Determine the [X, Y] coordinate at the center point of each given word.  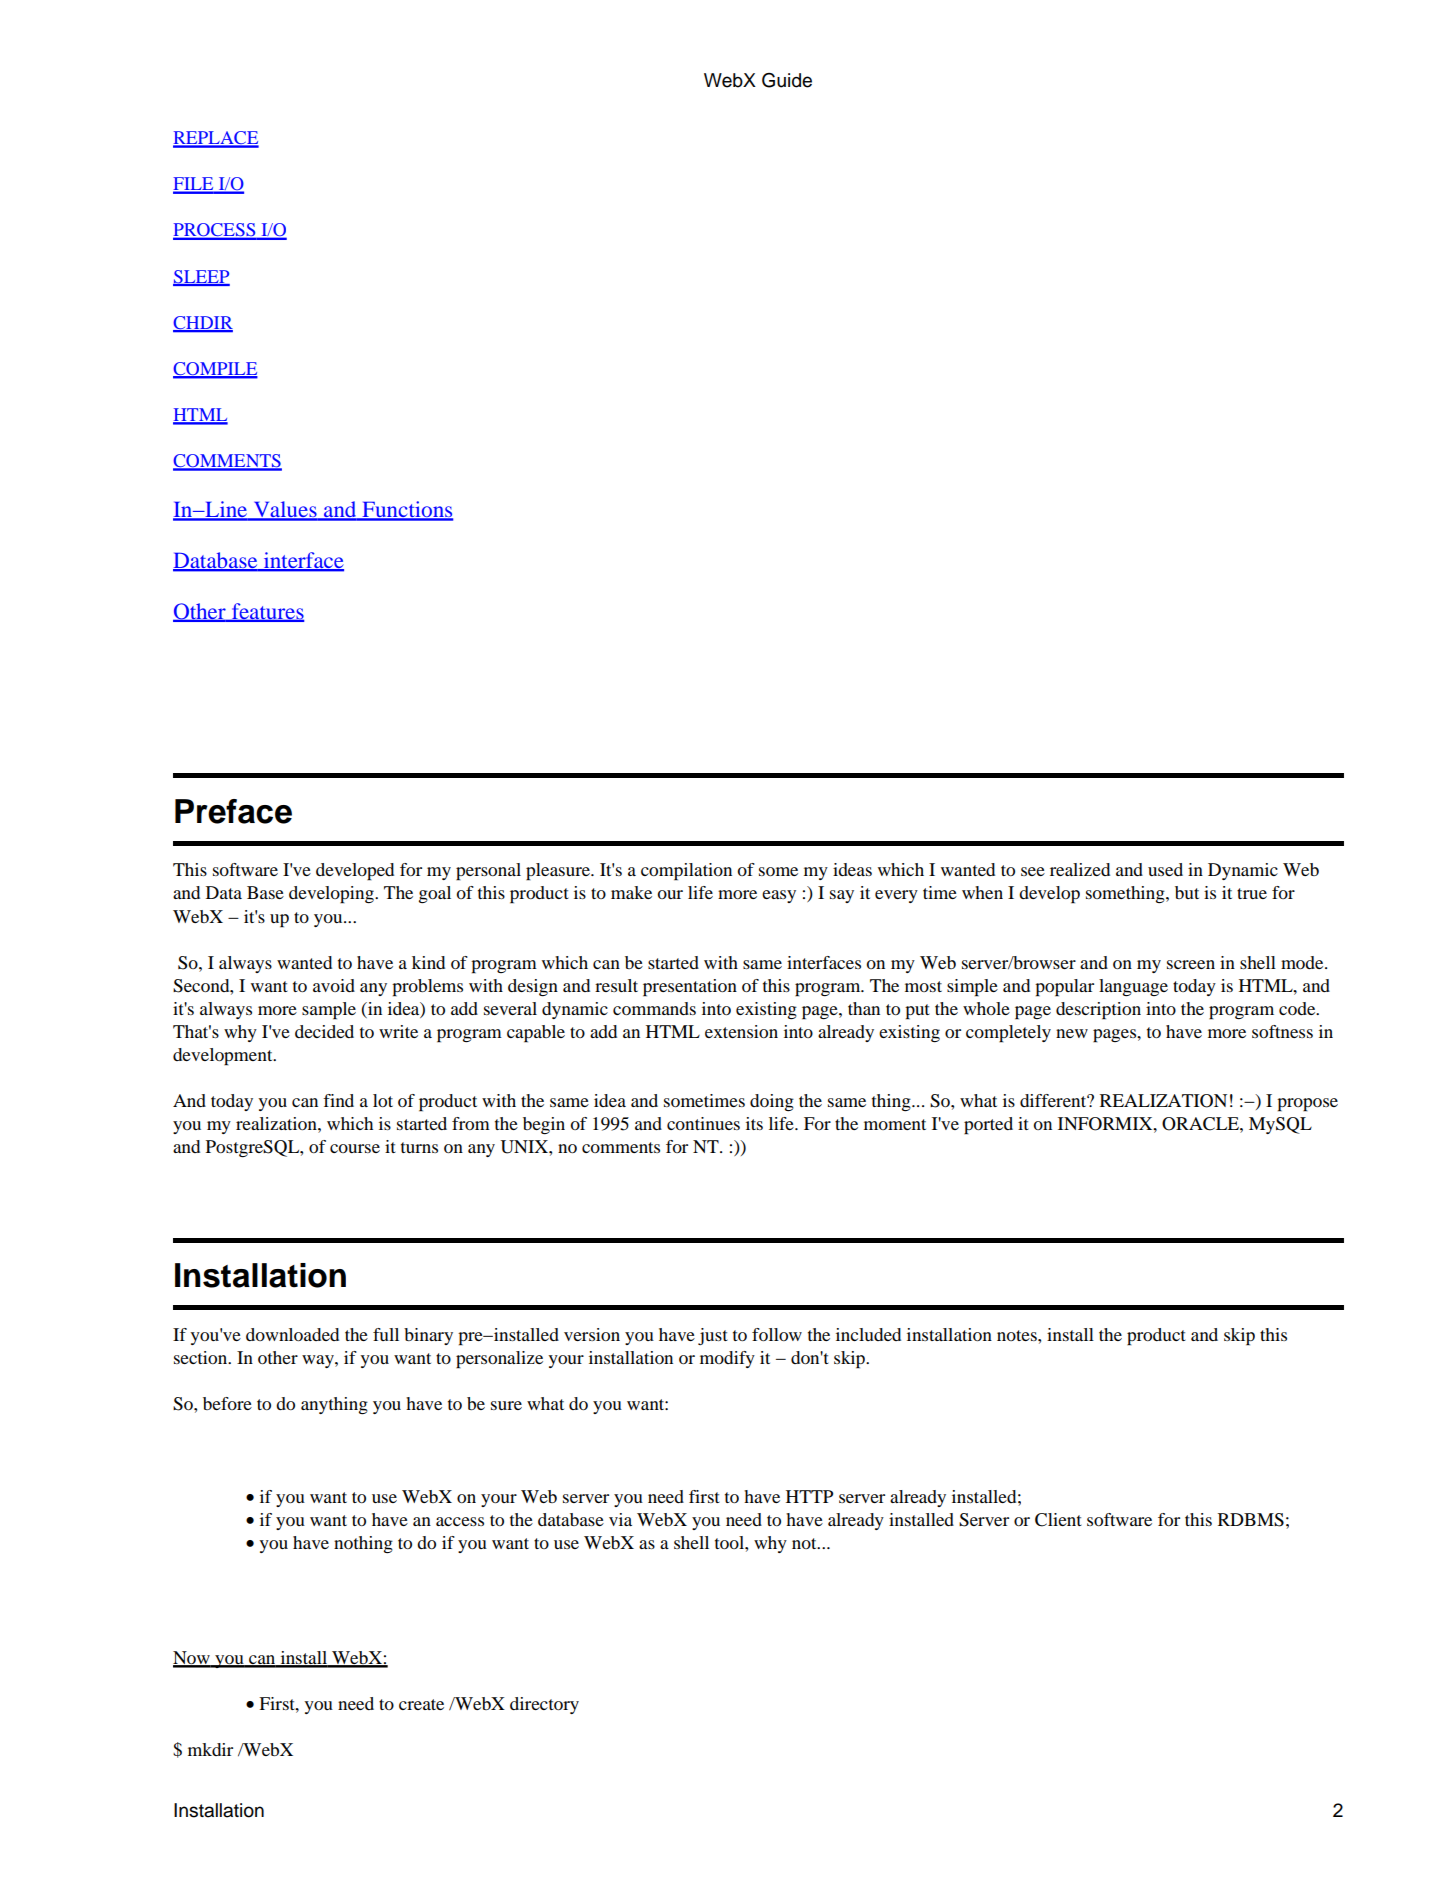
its [754, 1123]
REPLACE [216, 139]
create [421, 1704]
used [1165, 869]
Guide [787, 80]
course [355, 1148]
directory [544, 1705]
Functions [406, 510]
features [266, 612]
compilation [686, 872]
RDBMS [1251, 1520]
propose [1307, 1105]
